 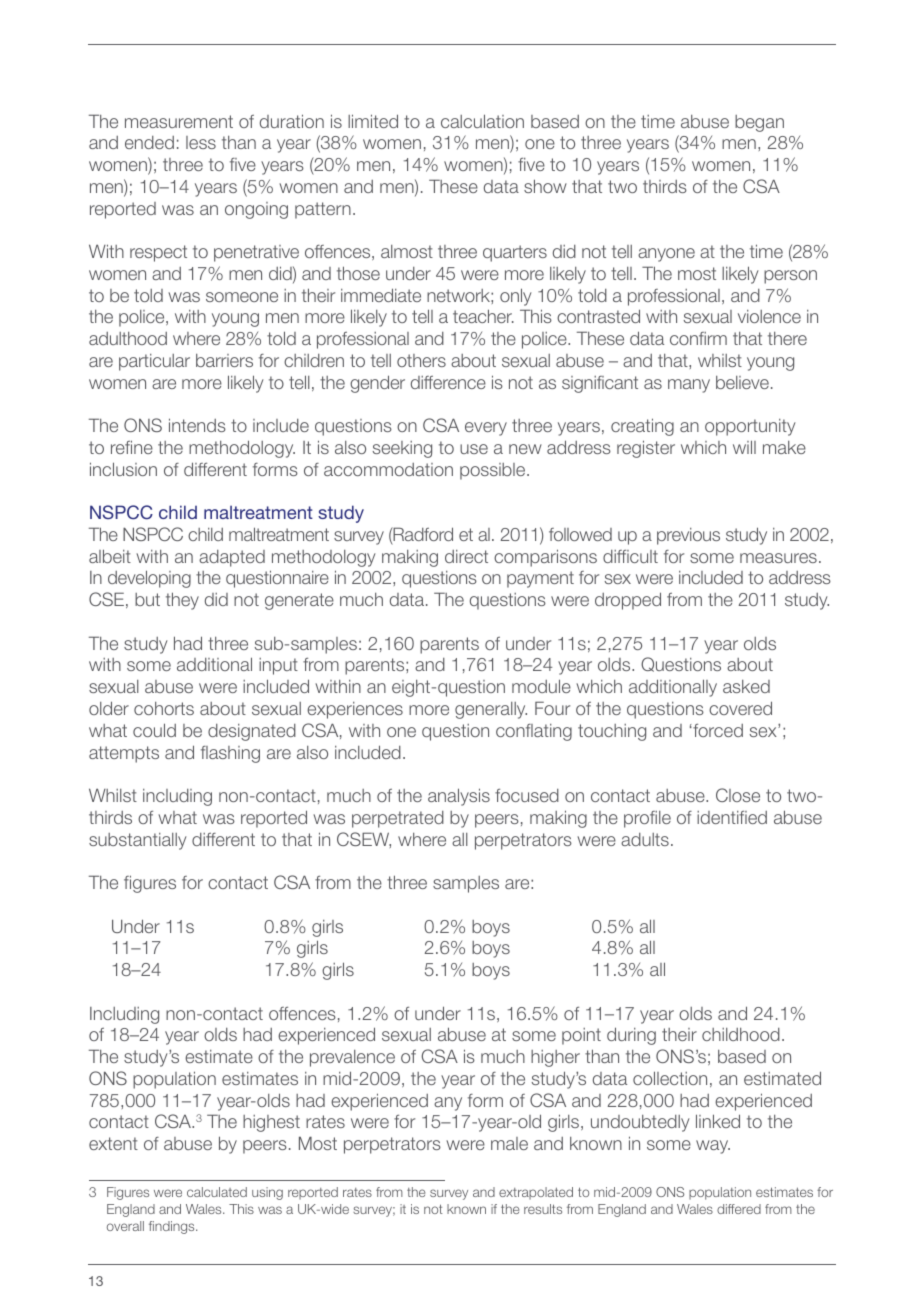 I want to click on differed, so click(x=739, y=1209).
